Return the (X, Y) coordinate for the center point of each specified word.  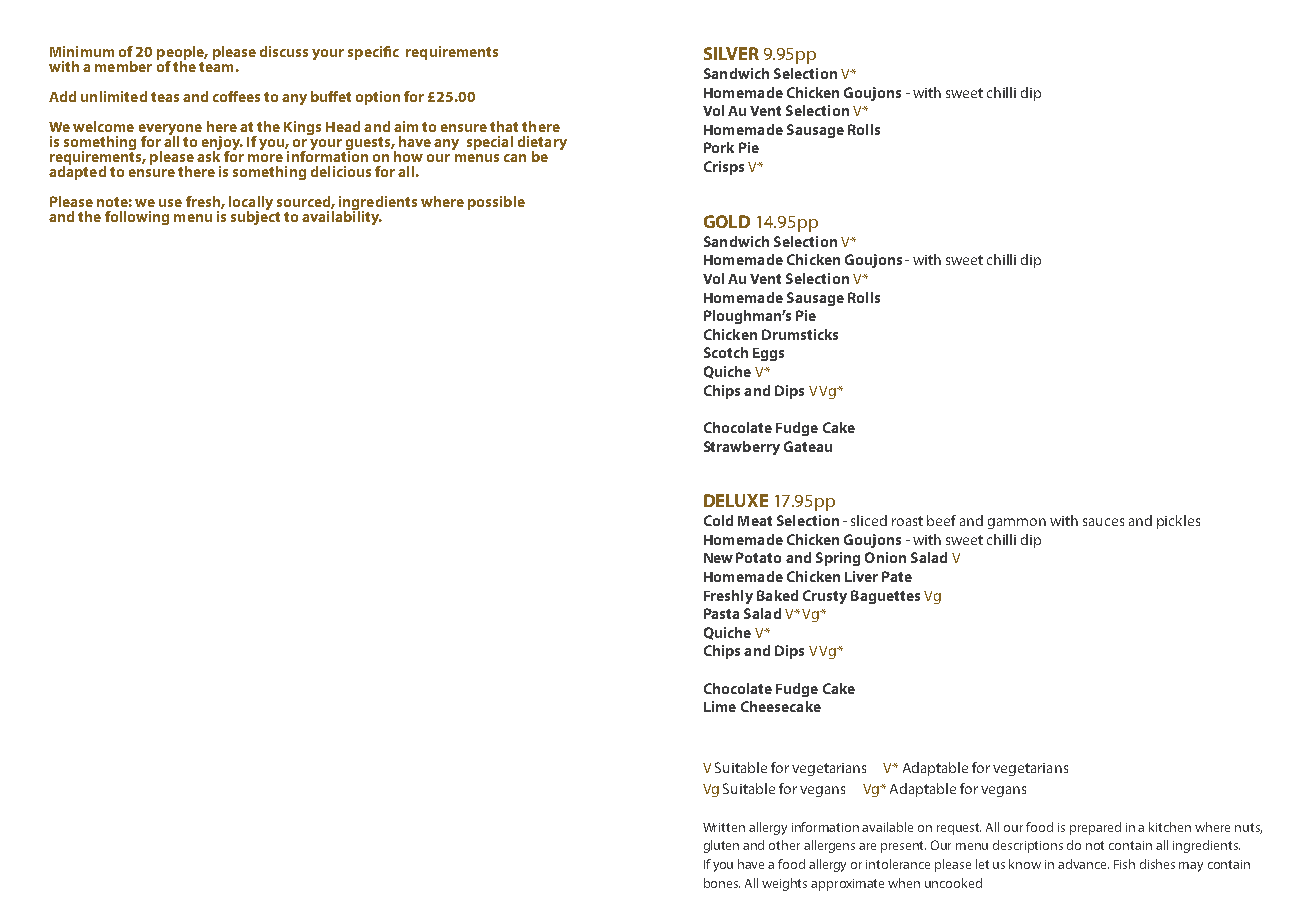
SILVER (731, 53)
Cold (718, 520)
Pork (719, 147)
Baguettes (885, 597)
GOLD (727, 221)
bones (722, 883)
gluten (721, 846)
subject (255, 217)
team (216, 67)
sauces (1103, 522)
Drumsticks (800, 334)
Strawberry (742, 448)
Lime (720, 706)
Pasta (721, 613)
